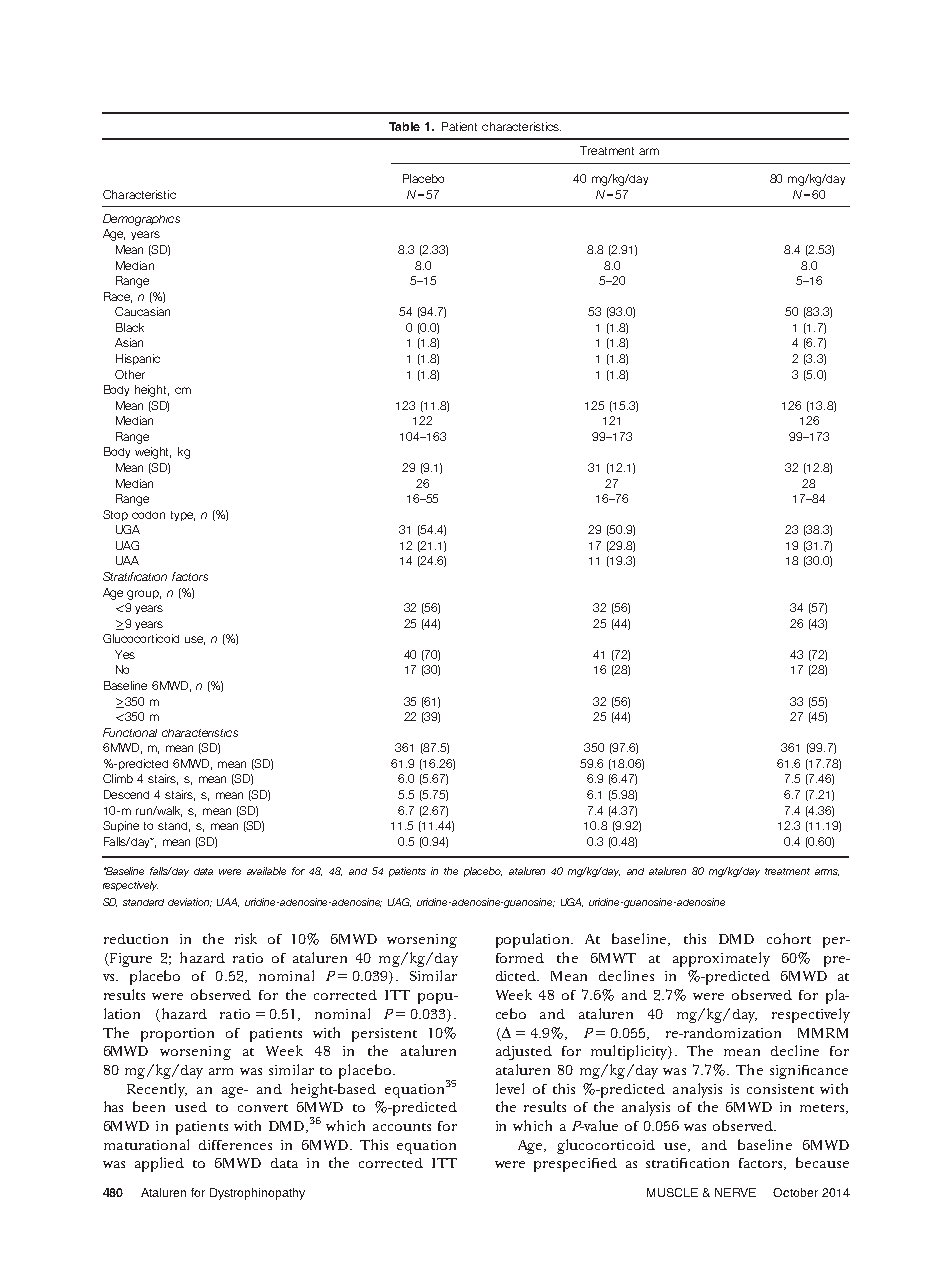 This screenshot has width=952, height=1261. I want to click on codon, so click(148, 515).
